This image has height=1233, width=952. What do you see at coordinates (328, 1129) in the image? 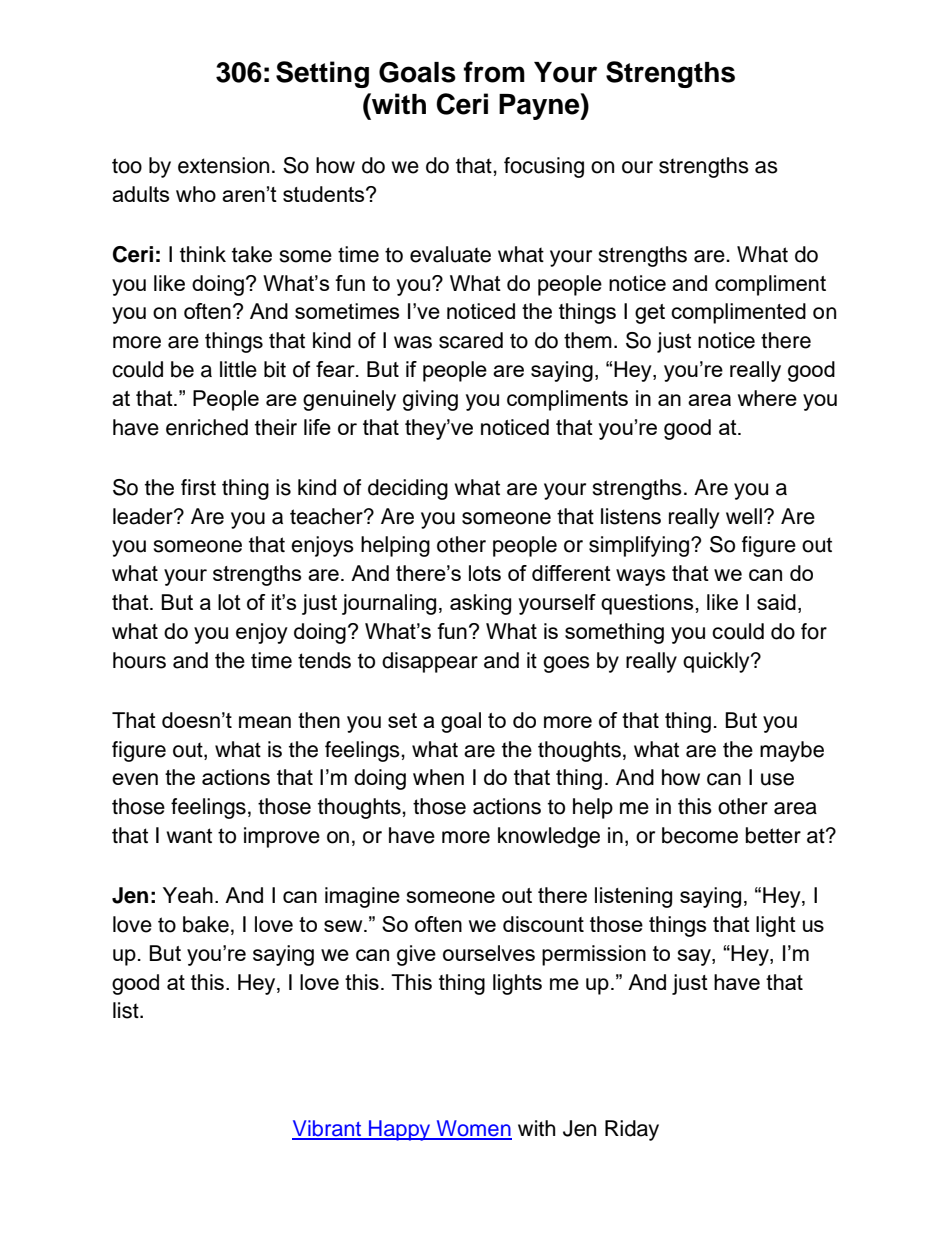
I see `Vibrant` at bounding box center [328, 1129].
